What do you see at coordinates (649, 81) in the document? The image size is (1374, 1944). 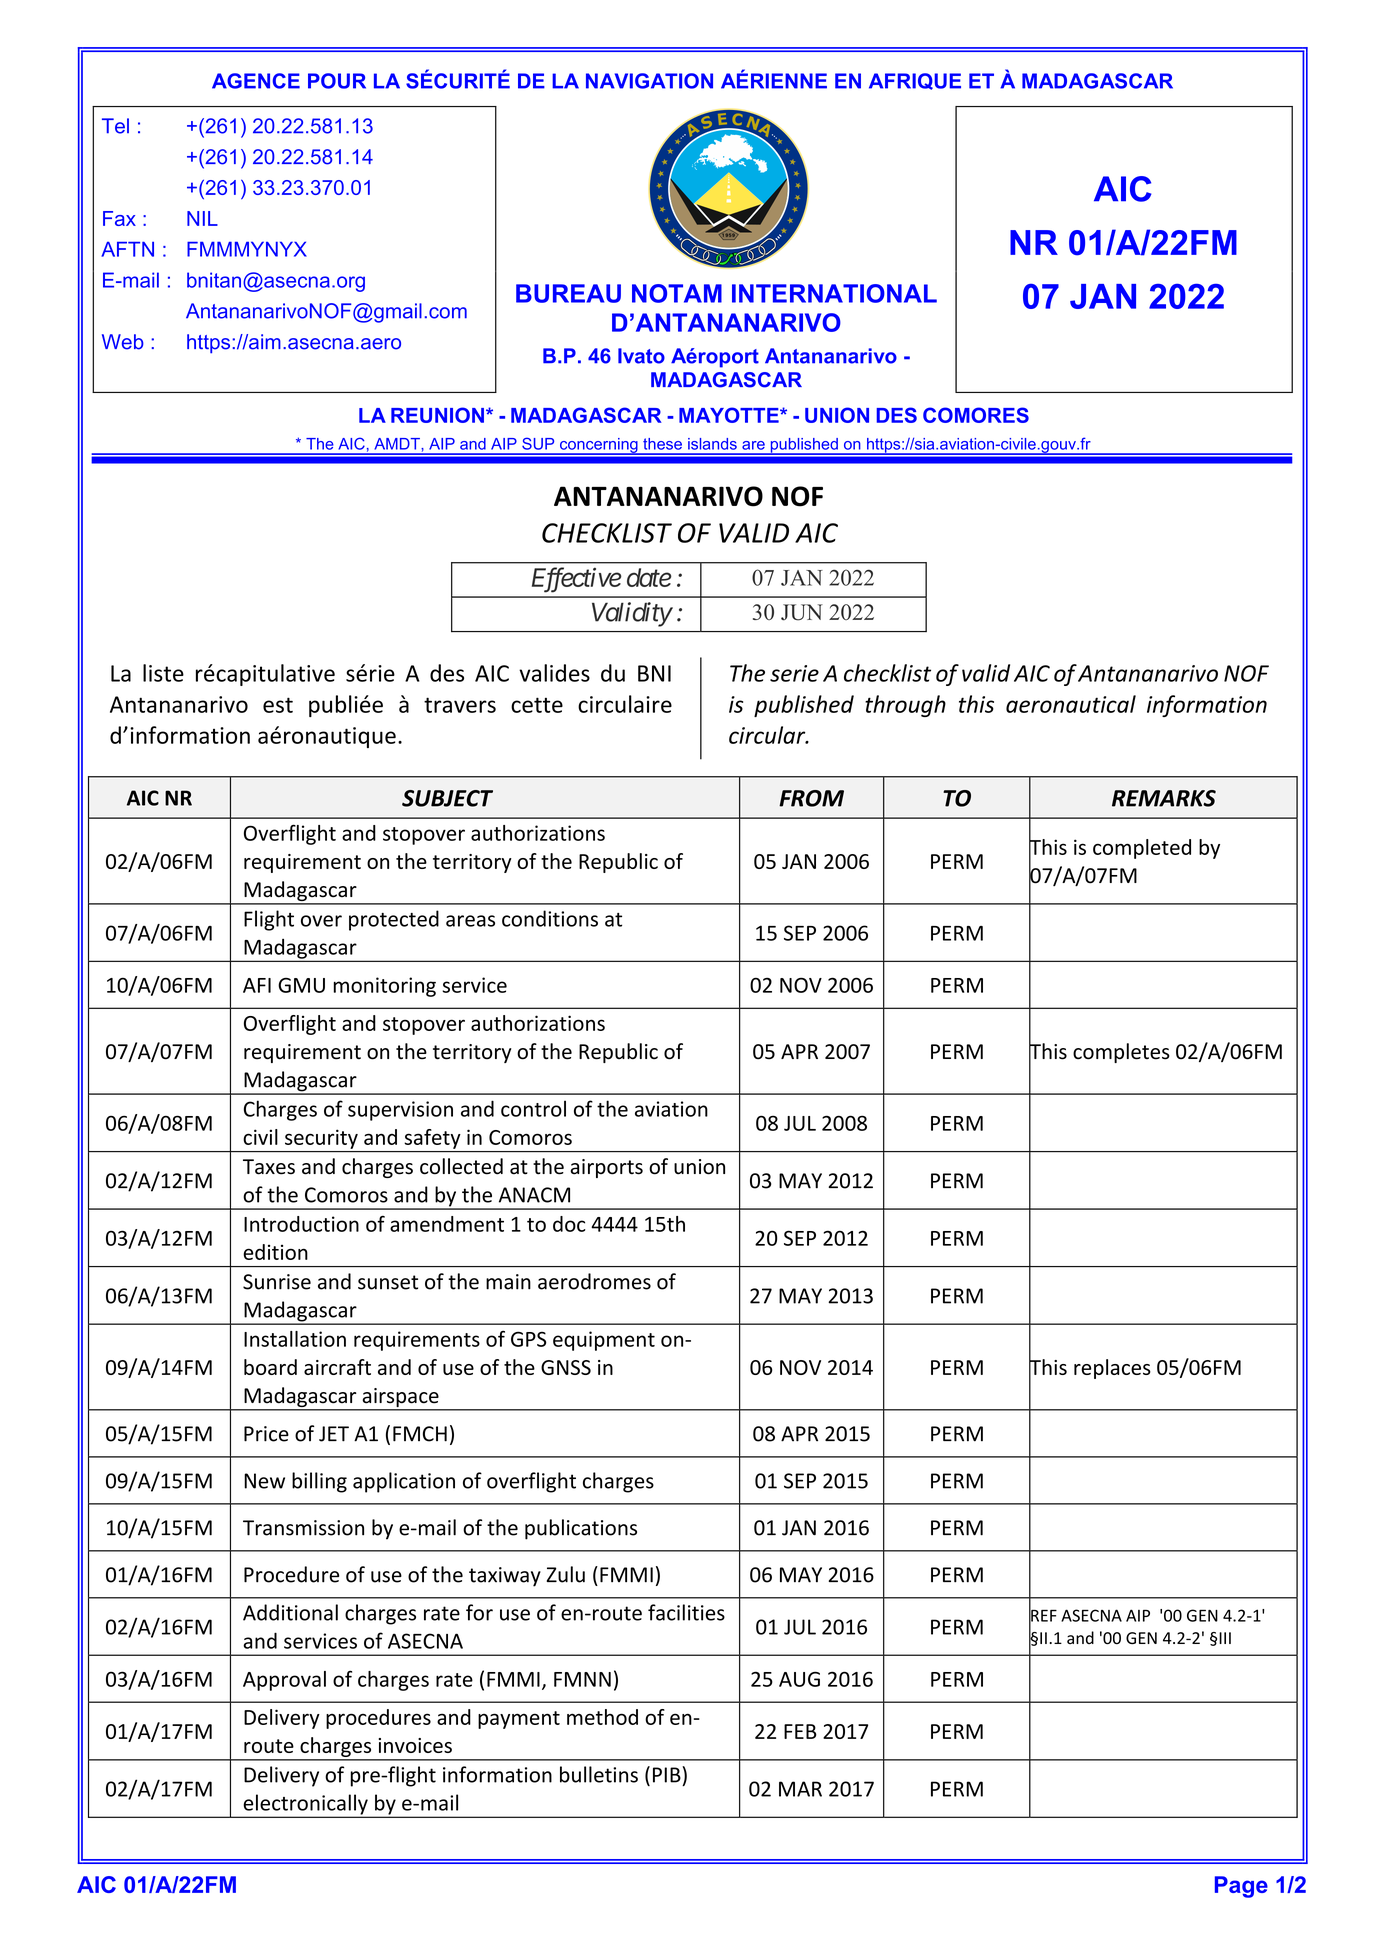 I see `NAVIGATION` at bounding box center [649, 81].
